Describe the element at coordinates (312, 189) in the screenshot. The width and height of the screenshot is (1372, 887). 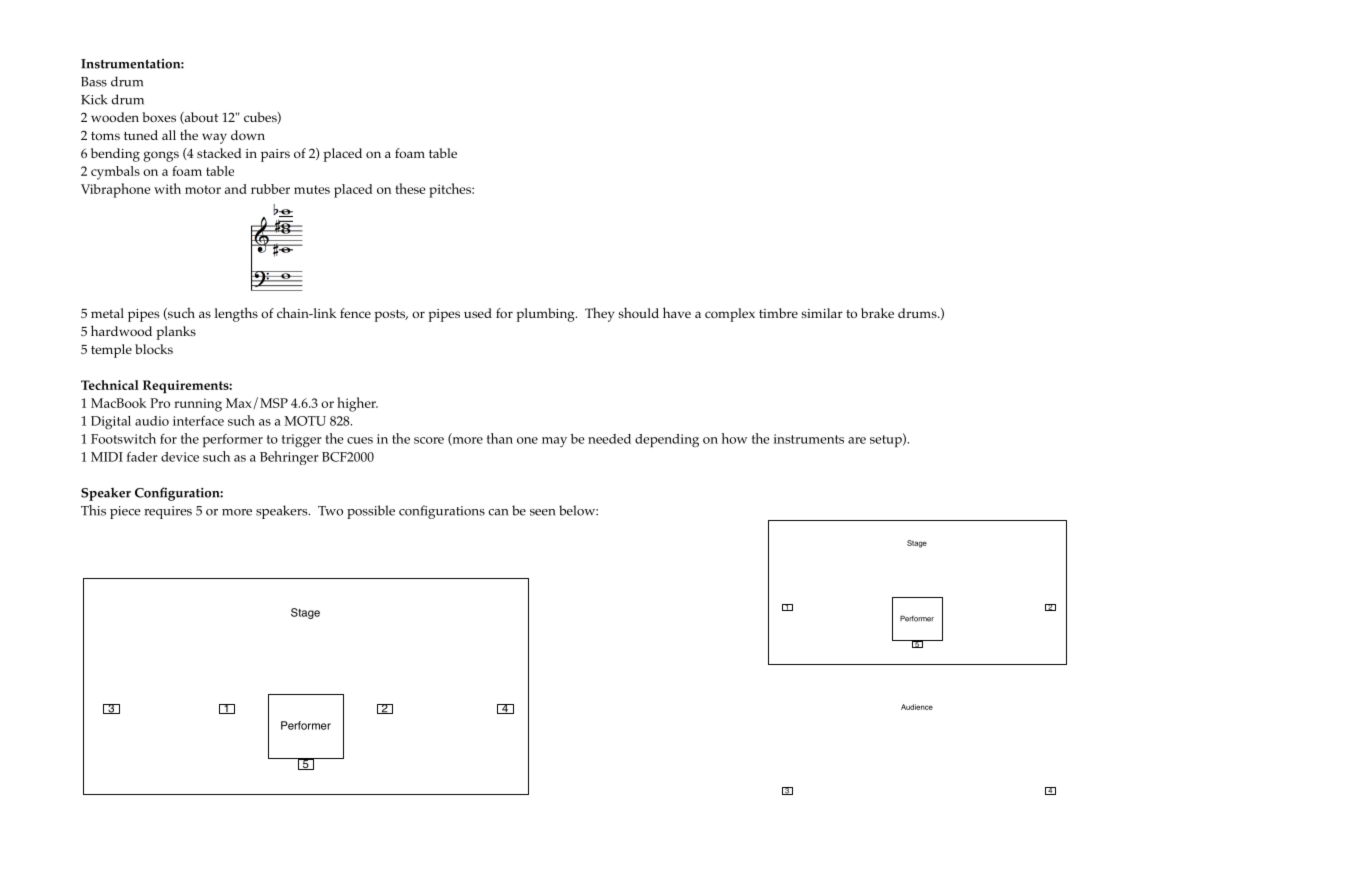
I see `mutes` at that location.
